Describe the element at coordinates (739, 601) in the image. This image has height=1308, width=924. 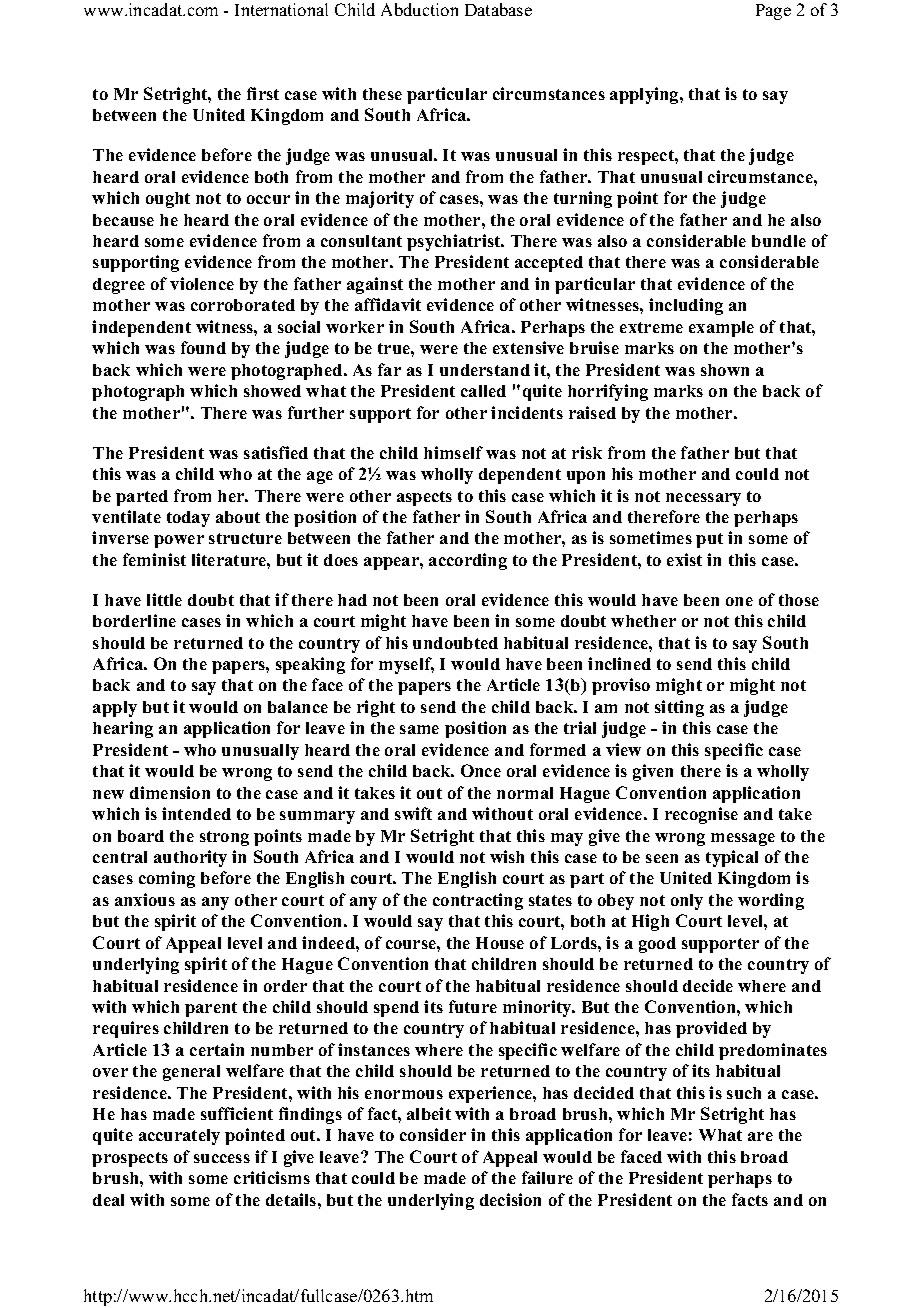
I see `one` at that location.
